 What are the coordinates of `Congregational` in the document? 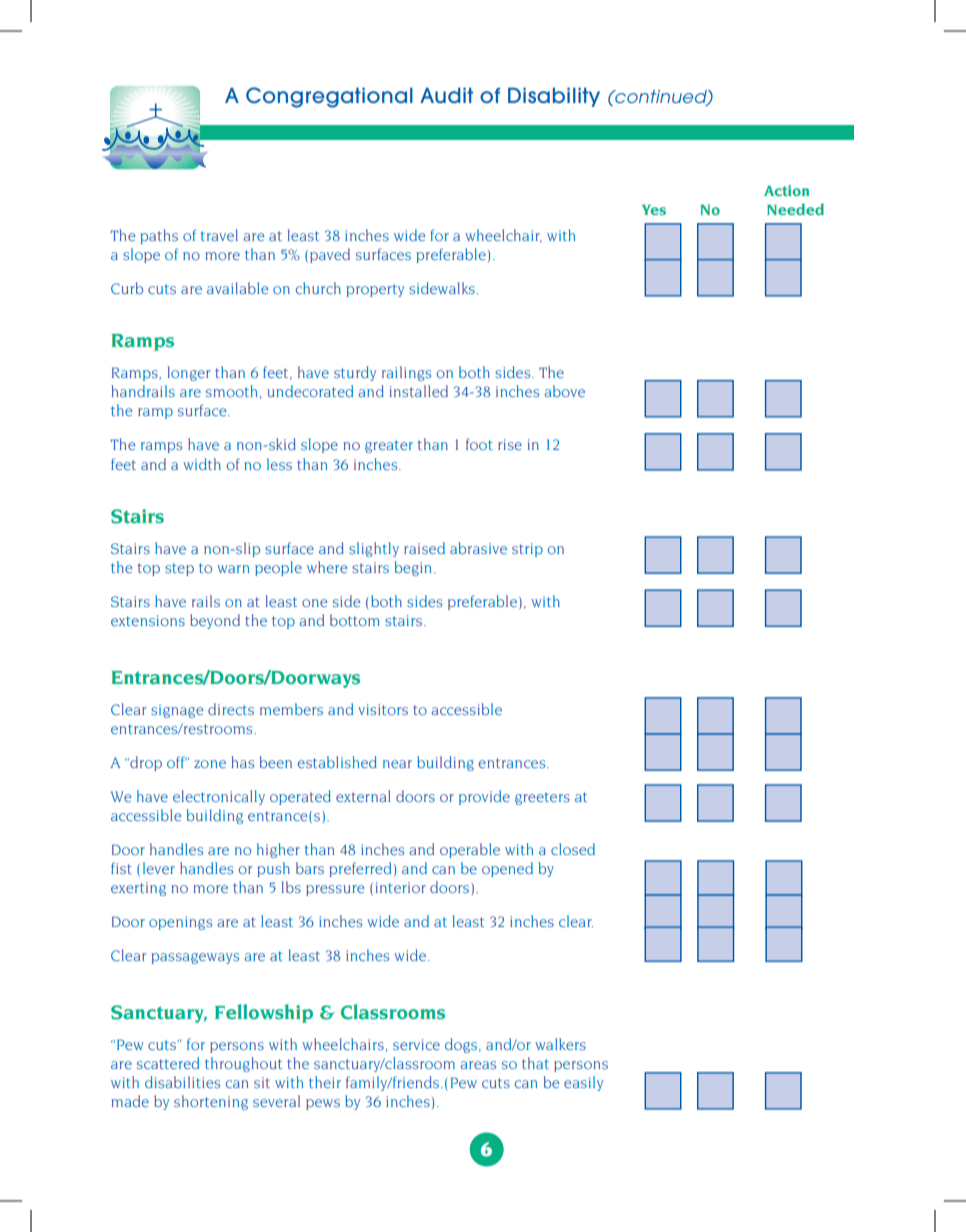 It's located at (329, 97).
